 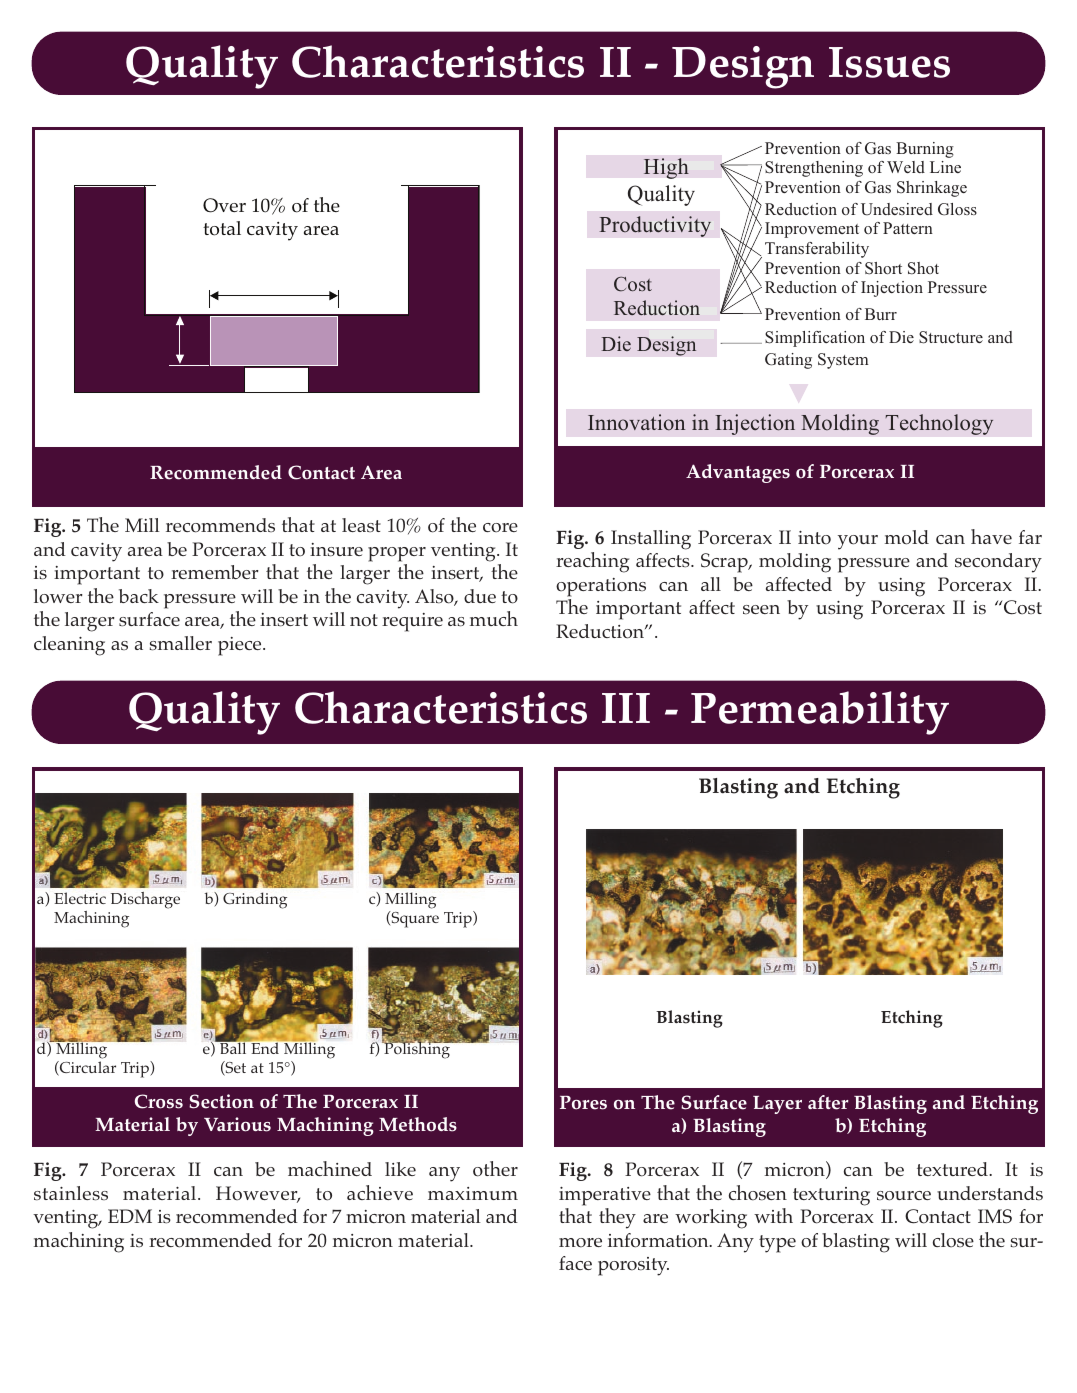 I want to click on Permeability, so click(x=820, y=713).
